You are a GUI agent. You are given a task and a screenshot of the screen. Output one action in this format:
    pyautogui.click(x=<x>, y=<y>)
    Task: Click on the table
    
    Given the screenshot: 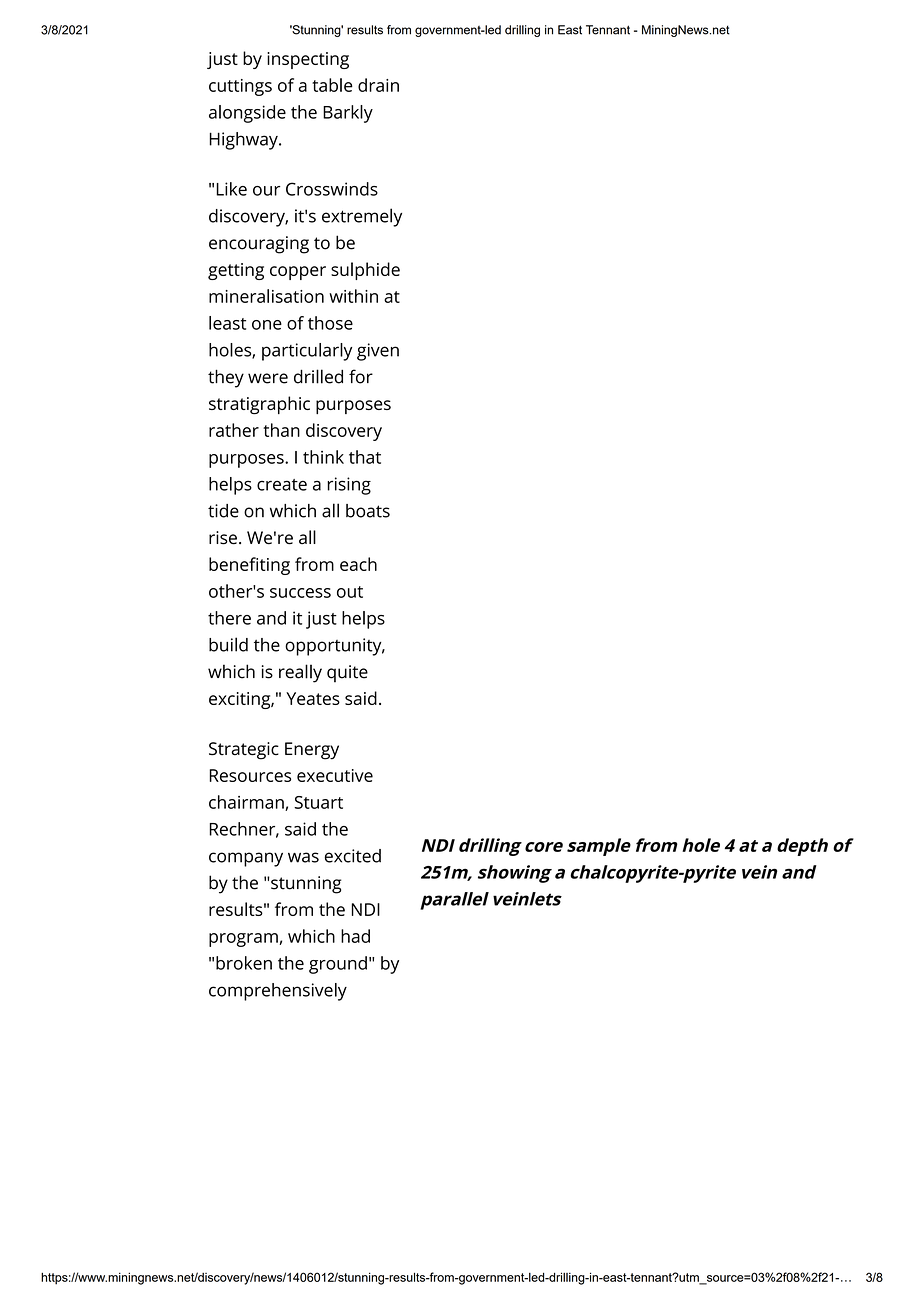 What is the action you would take?
    pyautogui.click(x=332, y=85)
